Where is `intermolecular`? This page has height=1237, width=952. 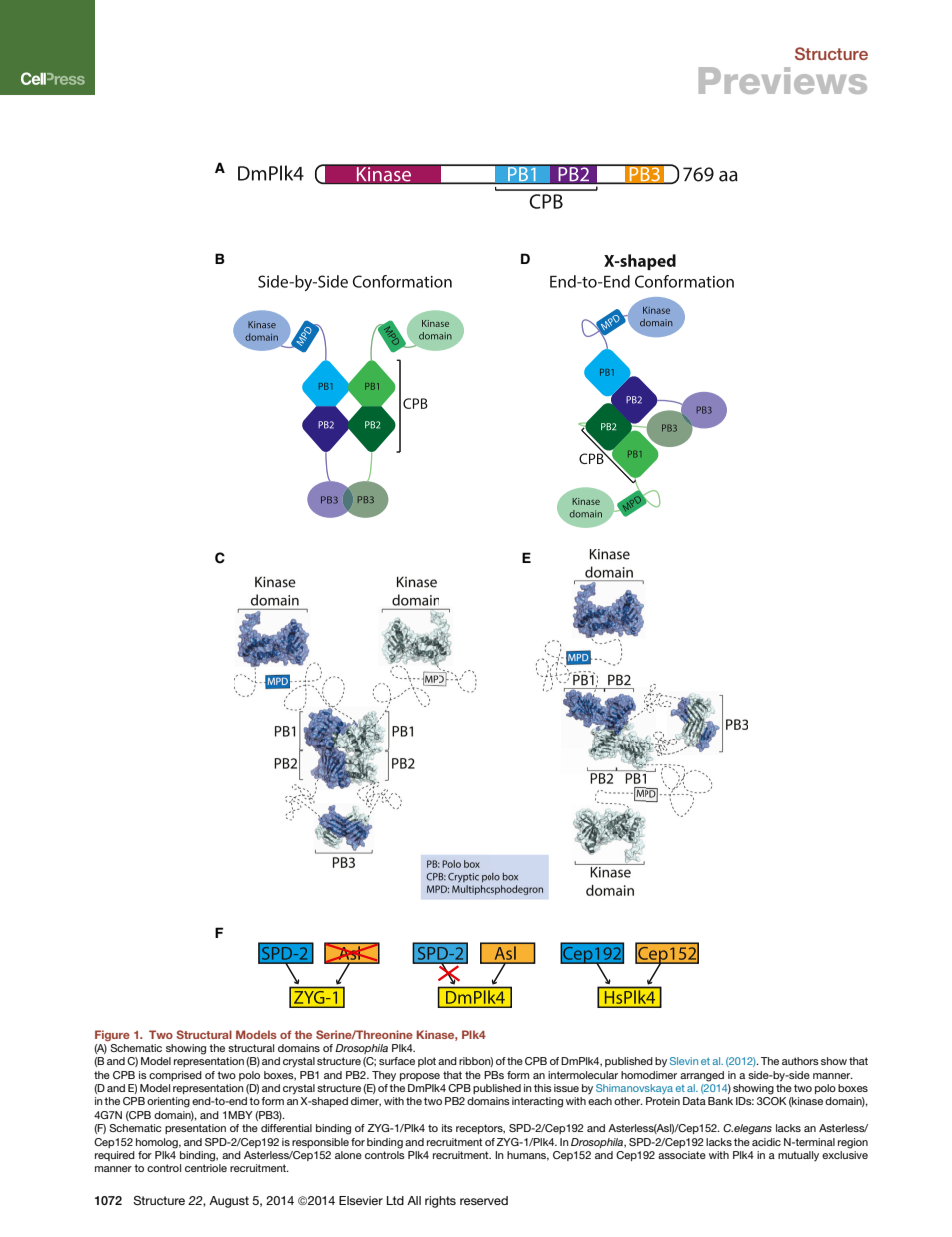
intermolecular is located at coordinates (583, 1075).
